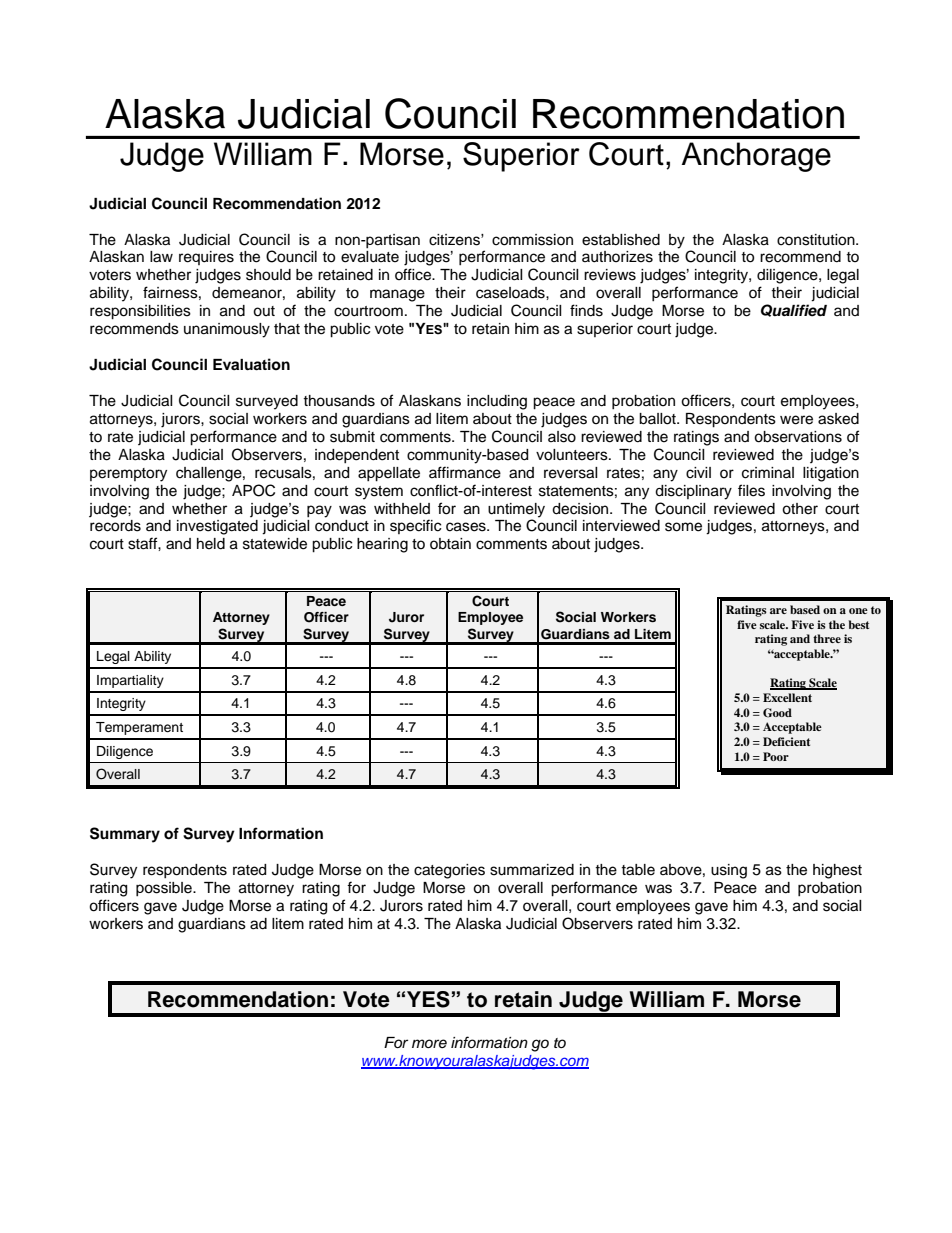 The height and width of the screenshot is (1233, 952). What do you see at coordinates (449, 871) in the screenshot?
I see `categories` at bounding box center [449, 871].
